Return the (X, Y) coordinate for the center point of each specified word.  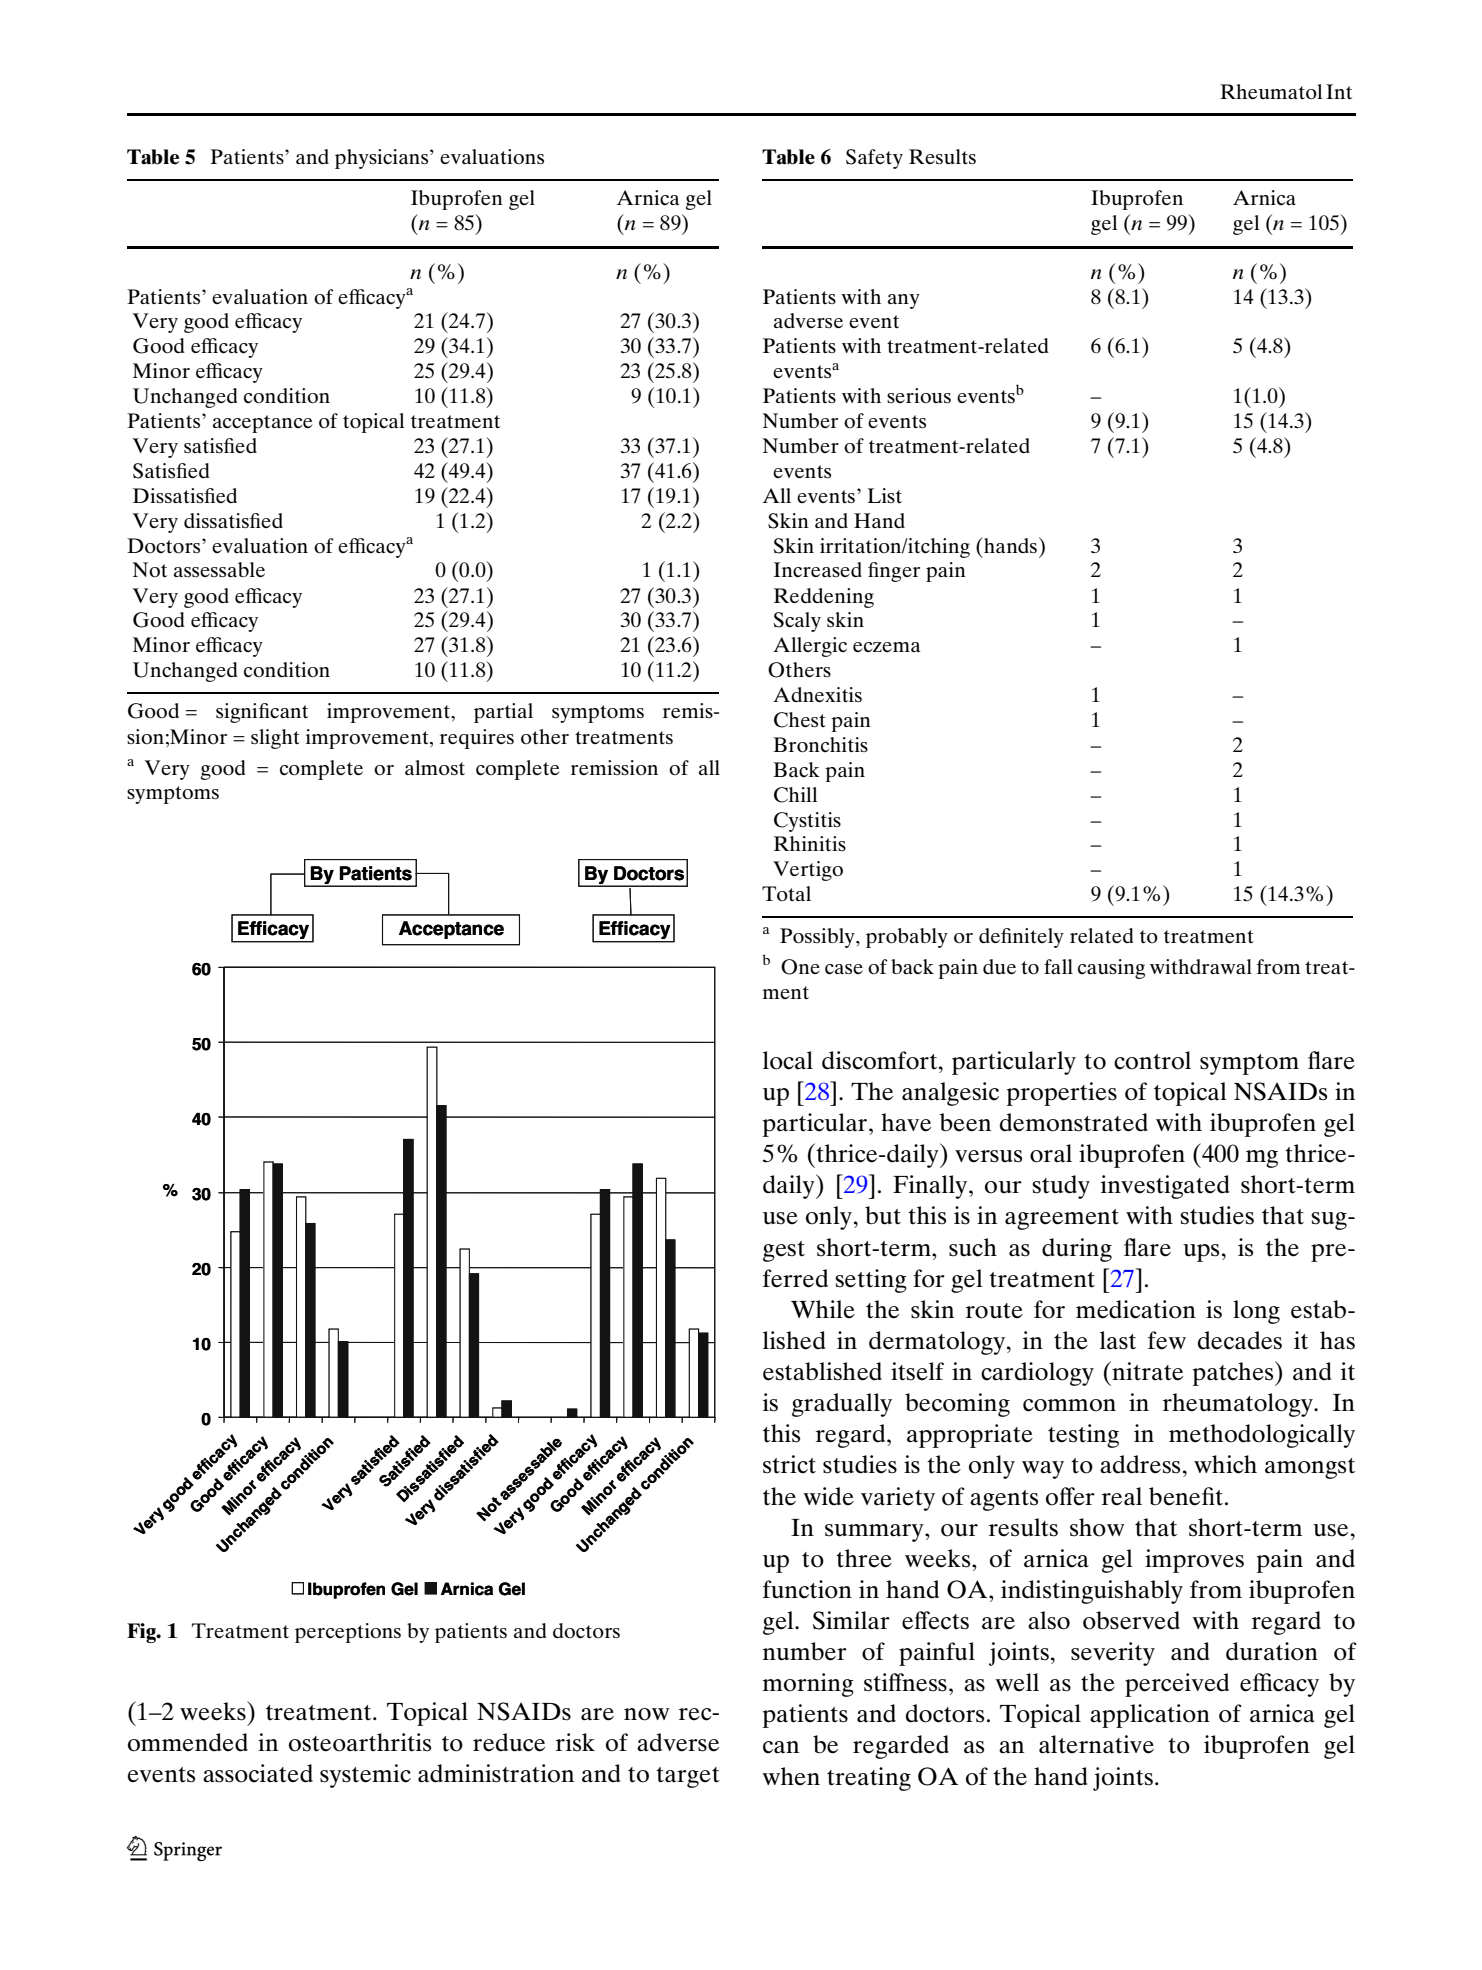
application (1150, 1716)
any (904, 301)
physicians (383, 159)
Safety (874, 159)
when (791, 1776)
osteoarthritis (360, 1742)
